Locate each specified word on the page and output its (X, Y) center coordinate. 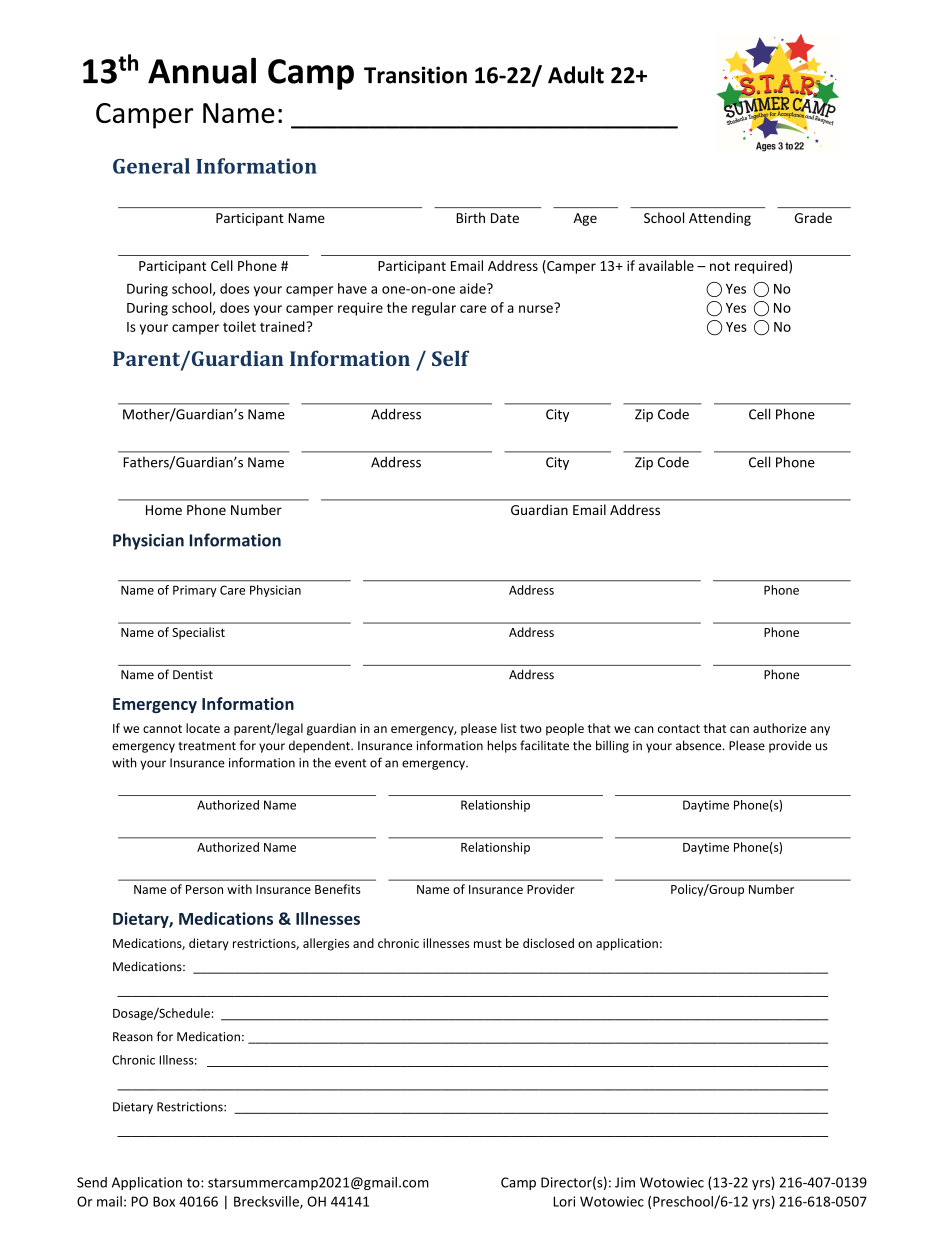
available (666, 265)
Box (164, 1201)
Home (164, 510)
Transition (415, 75)
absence (700, 745)
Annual (202, 70)
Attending (720, 219)
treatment (207, 746)
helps (502, 746)
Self (450, 358)
